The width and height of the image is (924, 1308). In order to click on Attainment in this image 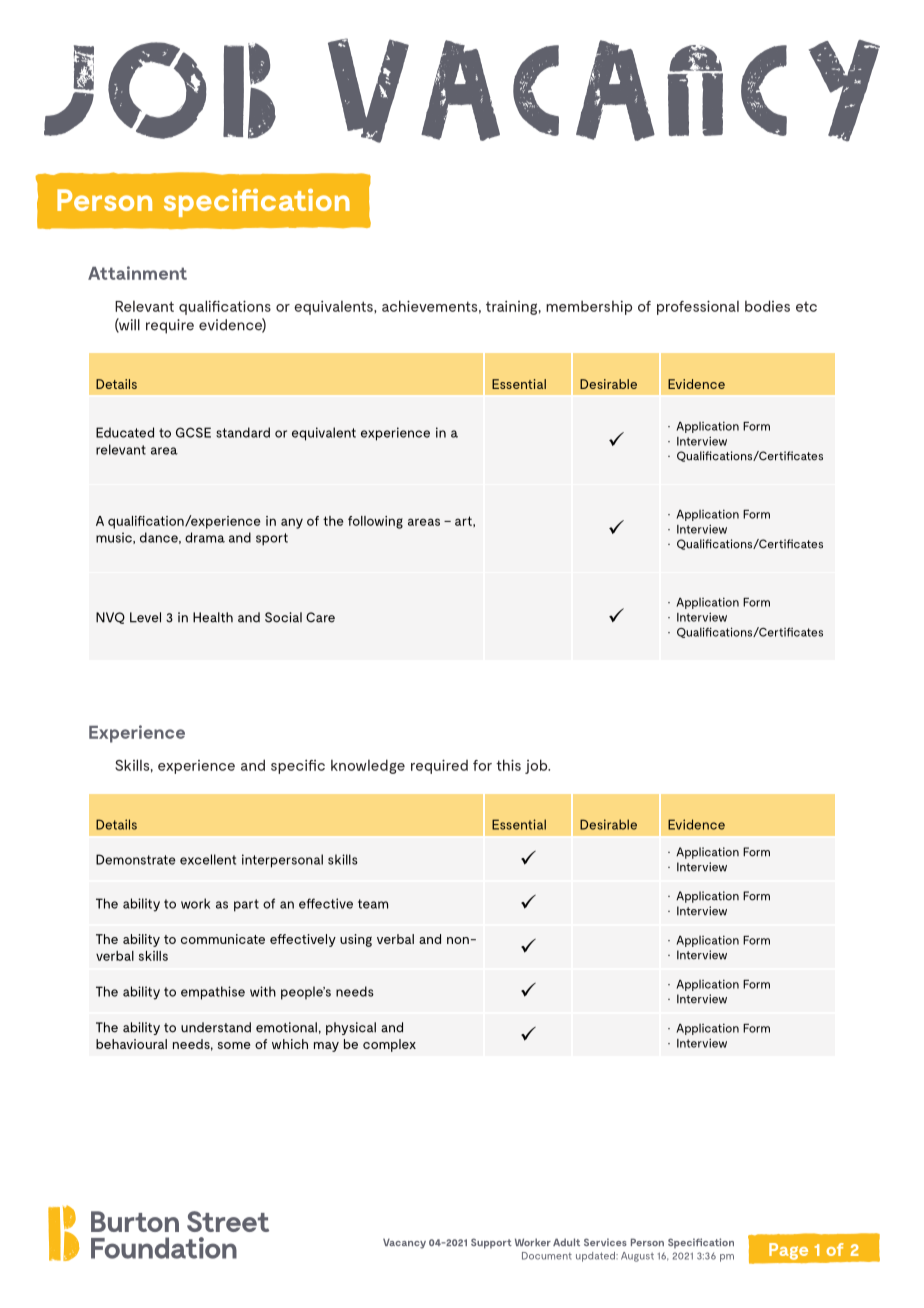, I will do `click(137, 273)`.
